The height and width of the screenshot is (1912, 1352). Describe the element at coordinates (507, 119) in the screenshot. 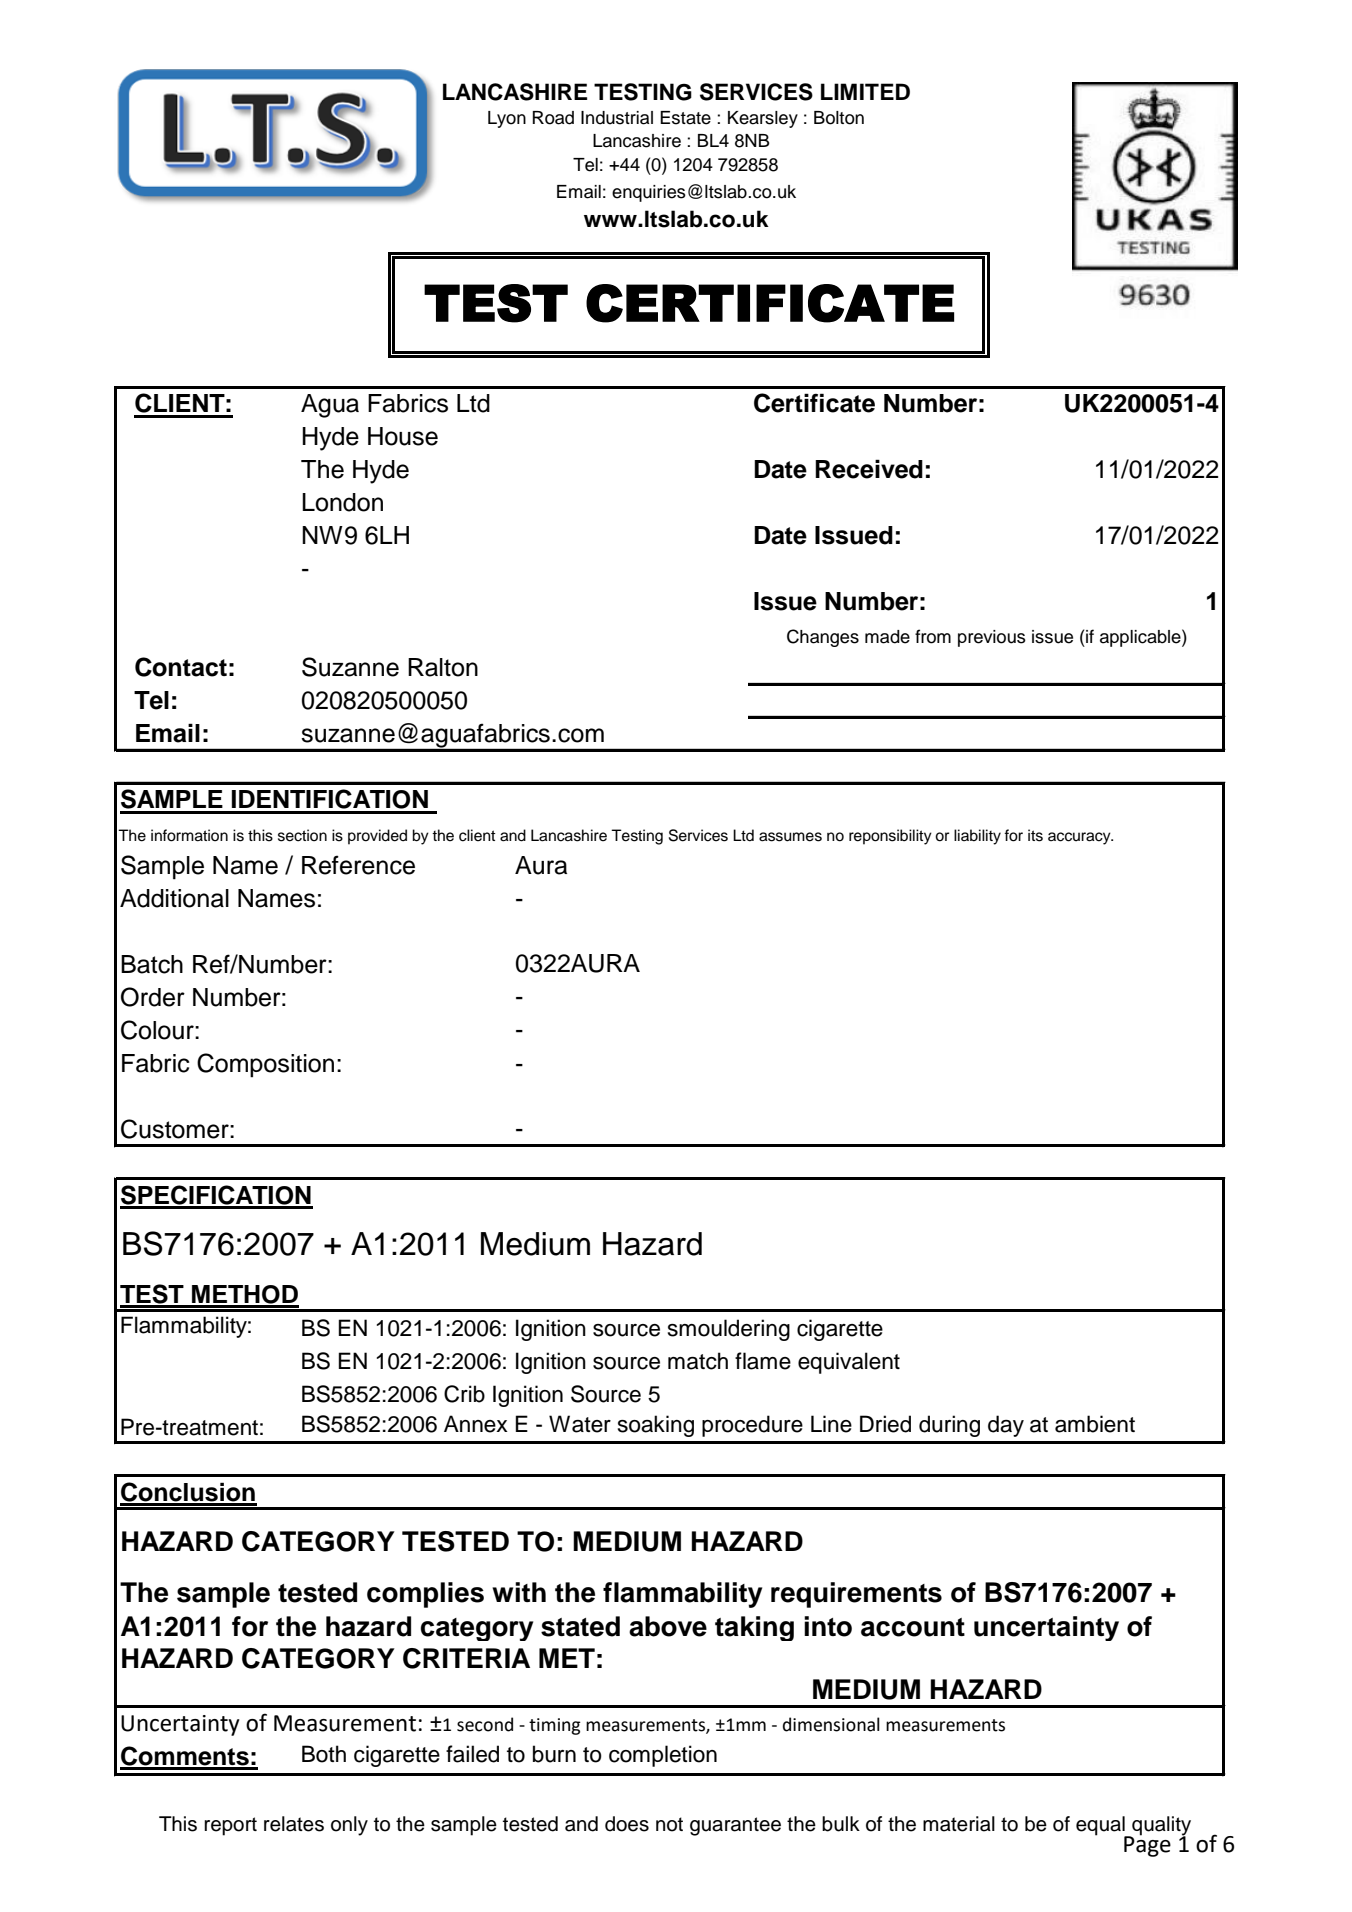

I see `Lyon` at that location.
